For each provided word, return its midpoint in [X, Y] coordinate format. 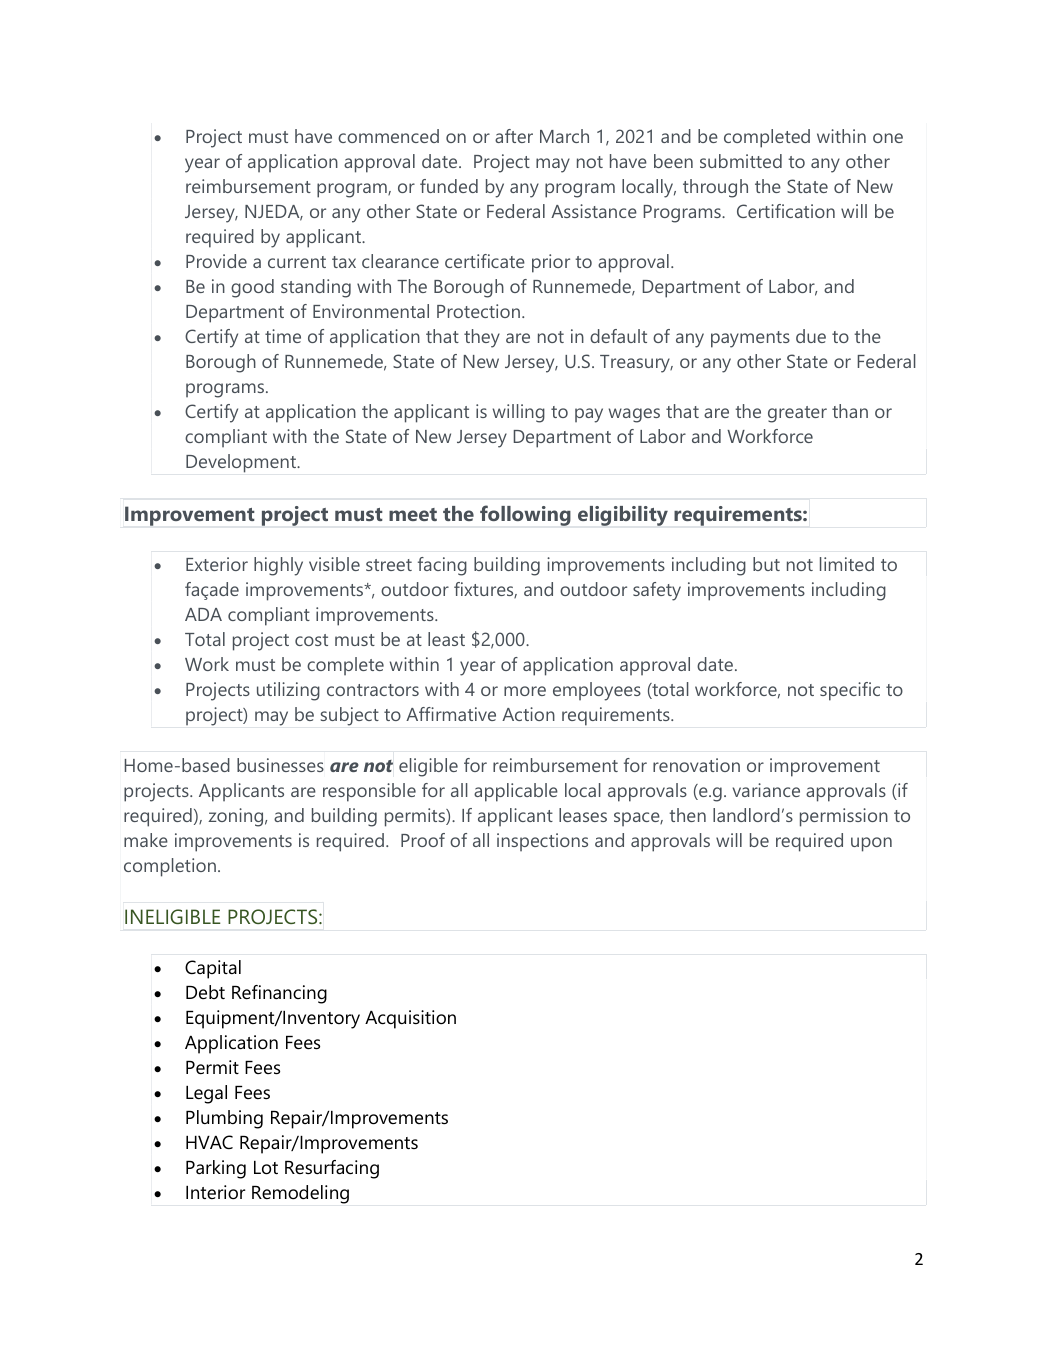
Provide [216, 261]
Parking [216, 1169]
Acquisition [410, 1019]
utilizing [288, 691]
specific [850, 691]
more [525, 691]
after [514, 136]
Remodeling [300, 1194]
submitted [741, 161]
